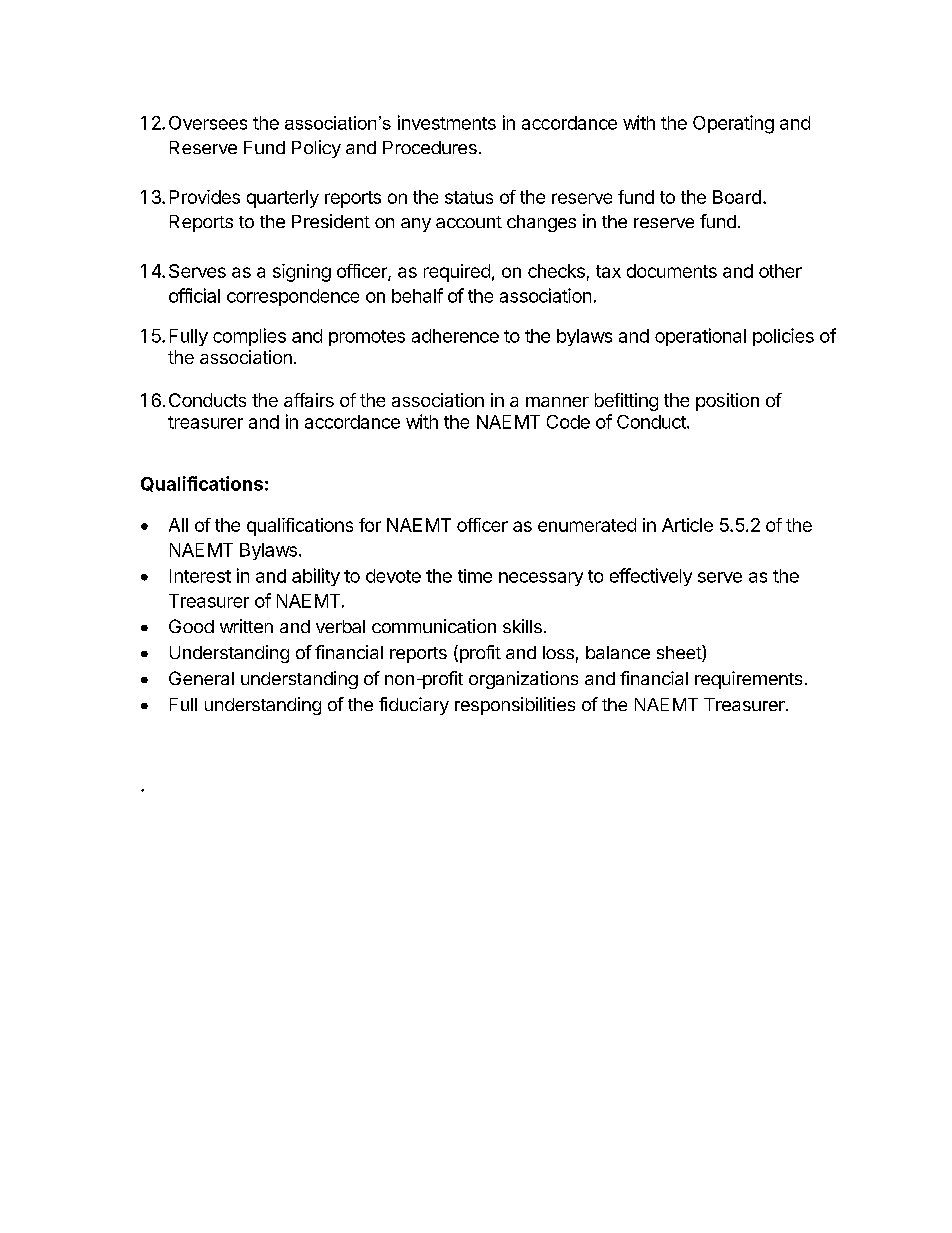 This screenshot has width=952, height=1233. I want to click on organizations, so click(523, 680).
